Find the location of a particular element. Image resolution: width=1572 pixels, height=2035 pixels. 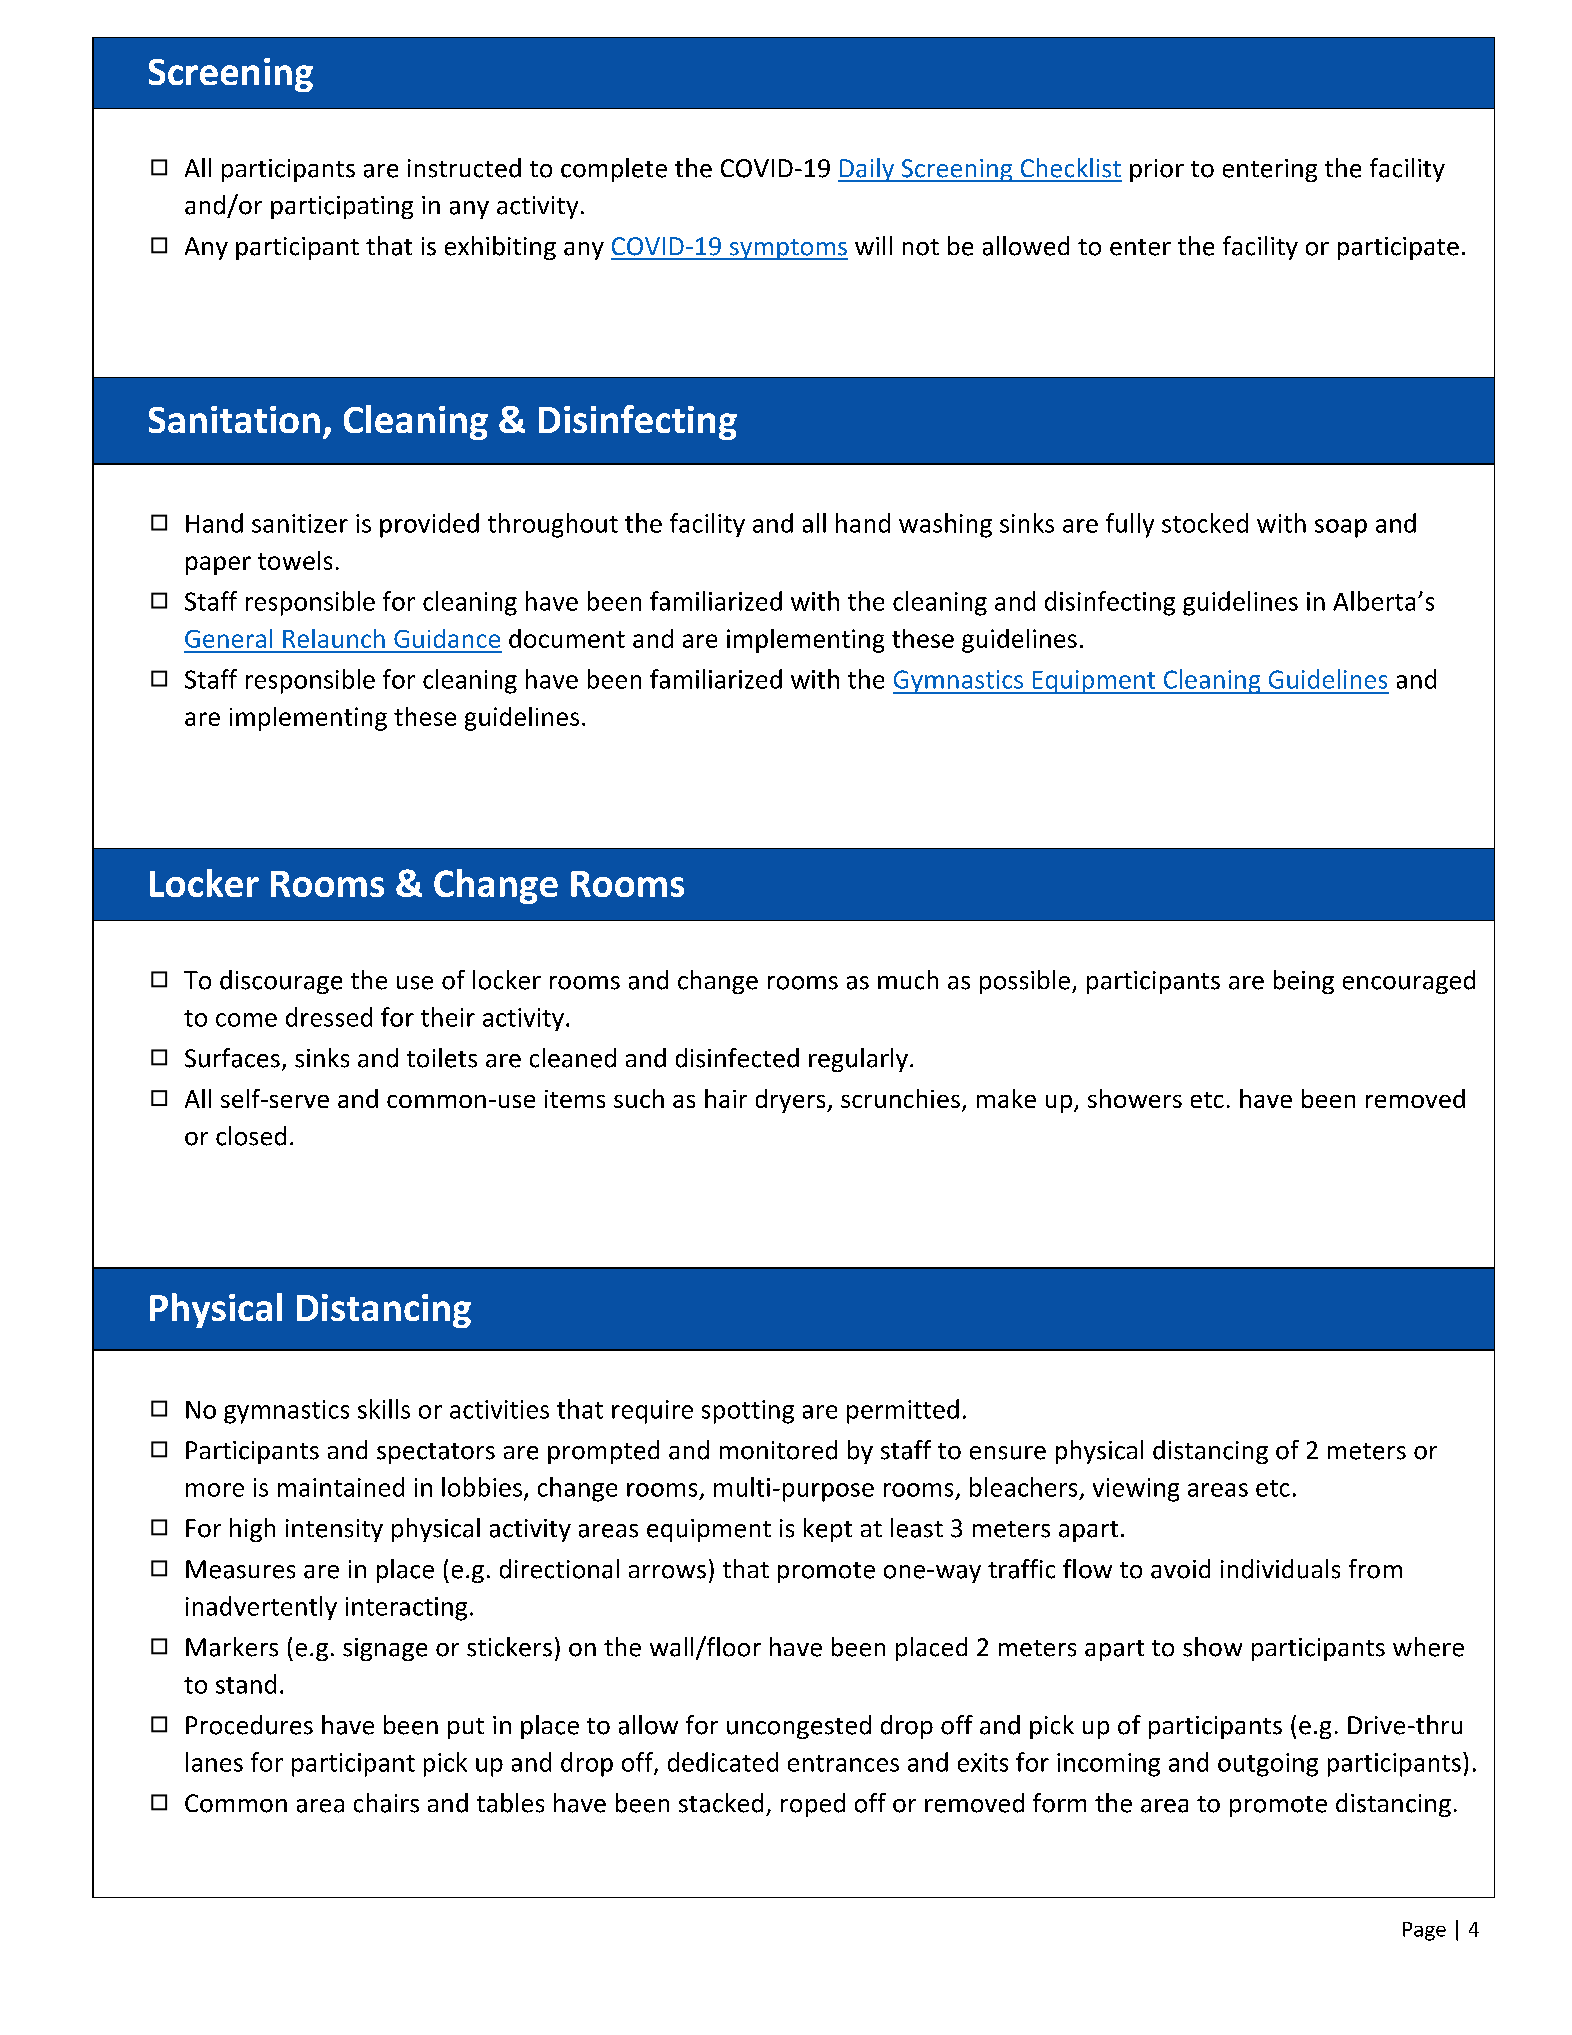

washing is located at coordinates (945, 525).
